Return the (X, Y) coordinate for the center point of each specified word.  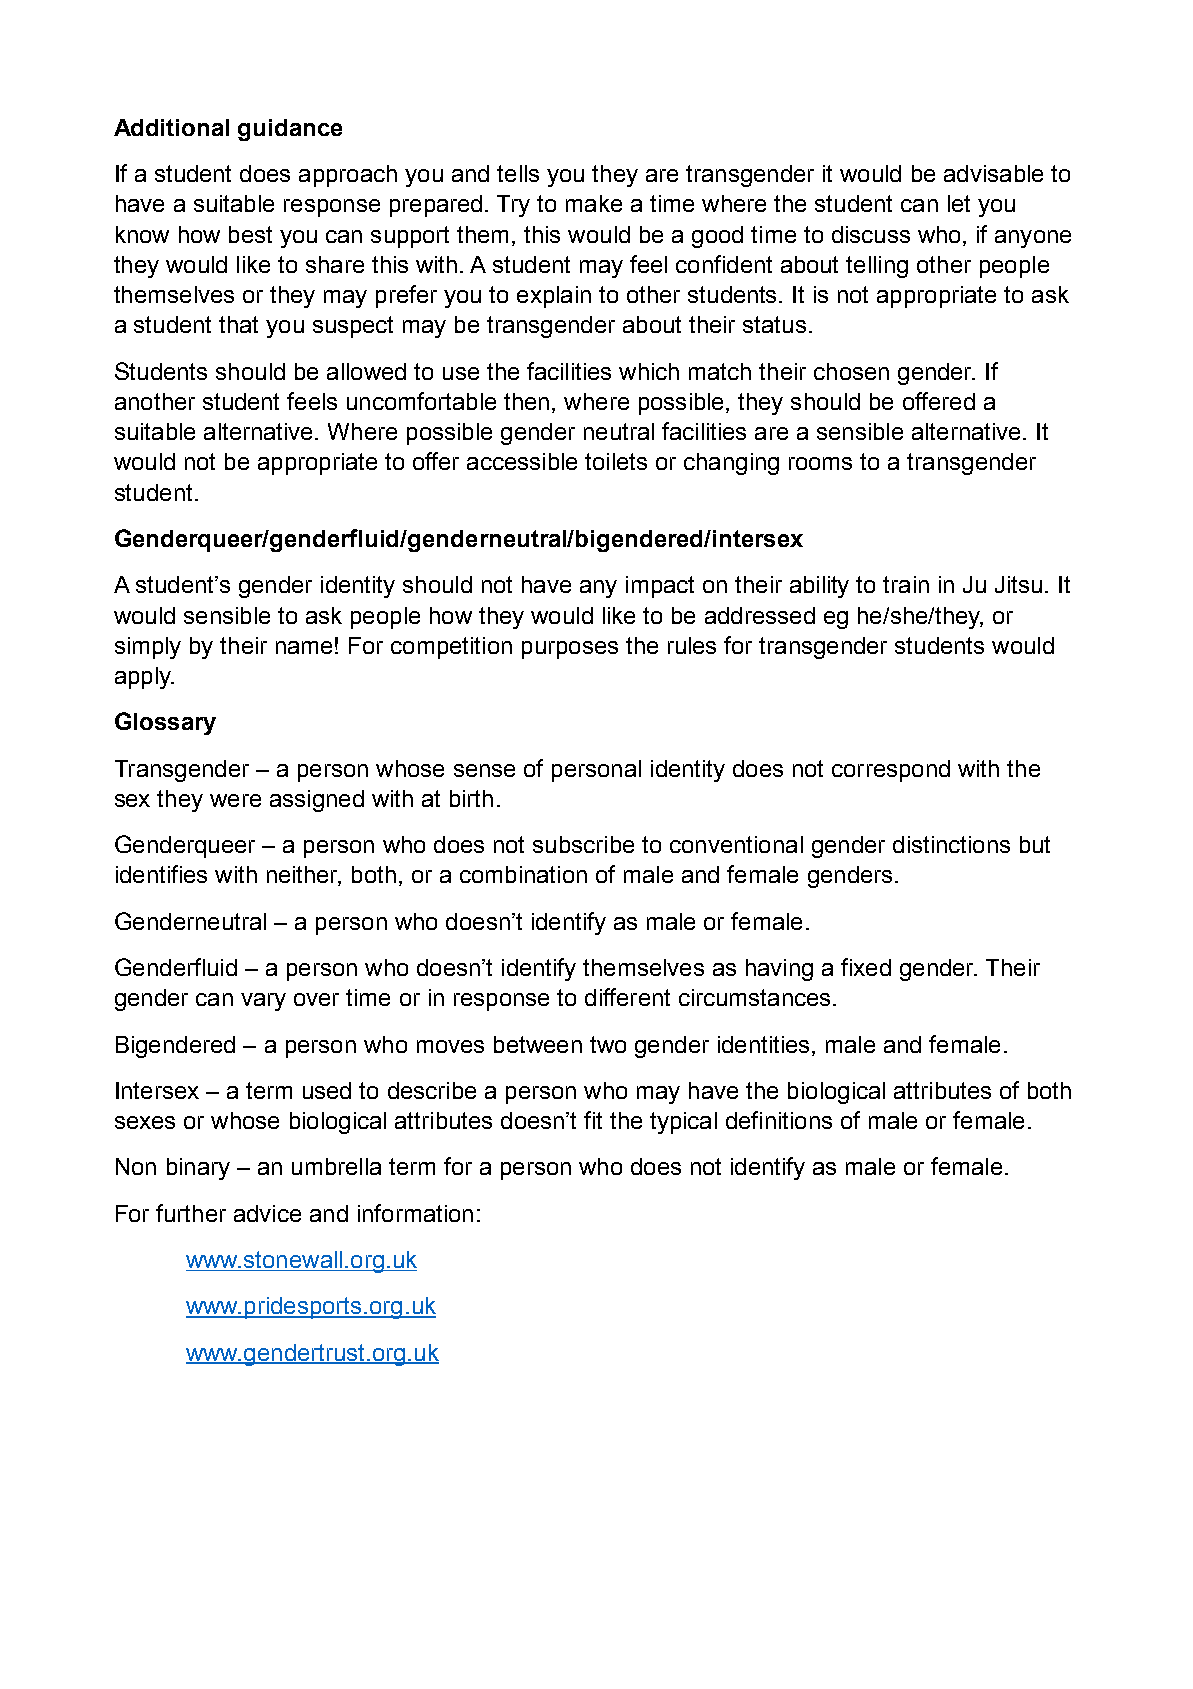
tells (518, 173)
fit (593, 1120)
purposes (570, 650)
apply (144, 678)
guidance (290, 130)
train (906, 584)
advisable (993, 173)
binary (198, 1169)
